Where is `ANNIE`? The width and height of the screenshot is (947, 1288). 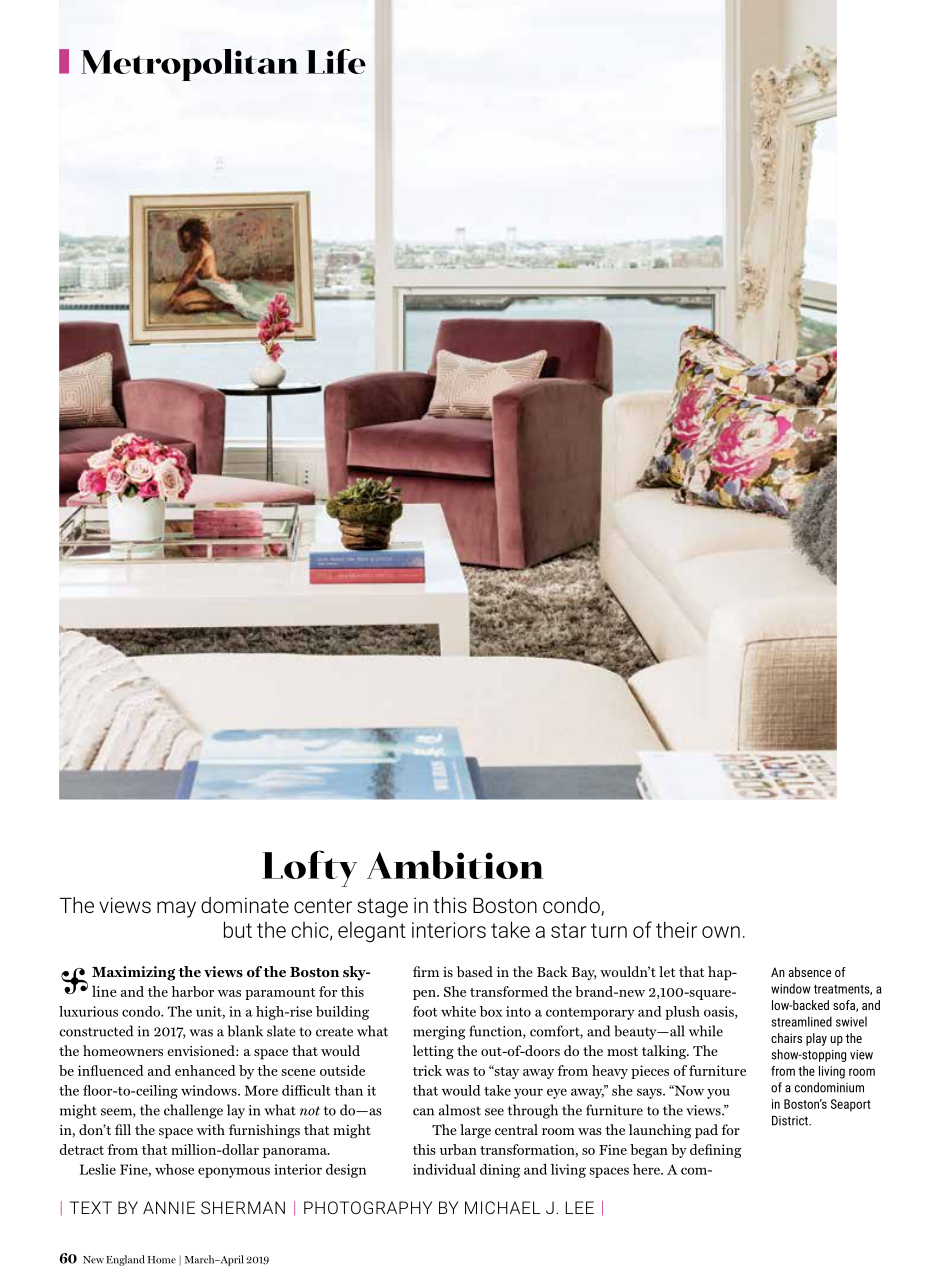
ANNIE is located at coordinates (169, 1207).
